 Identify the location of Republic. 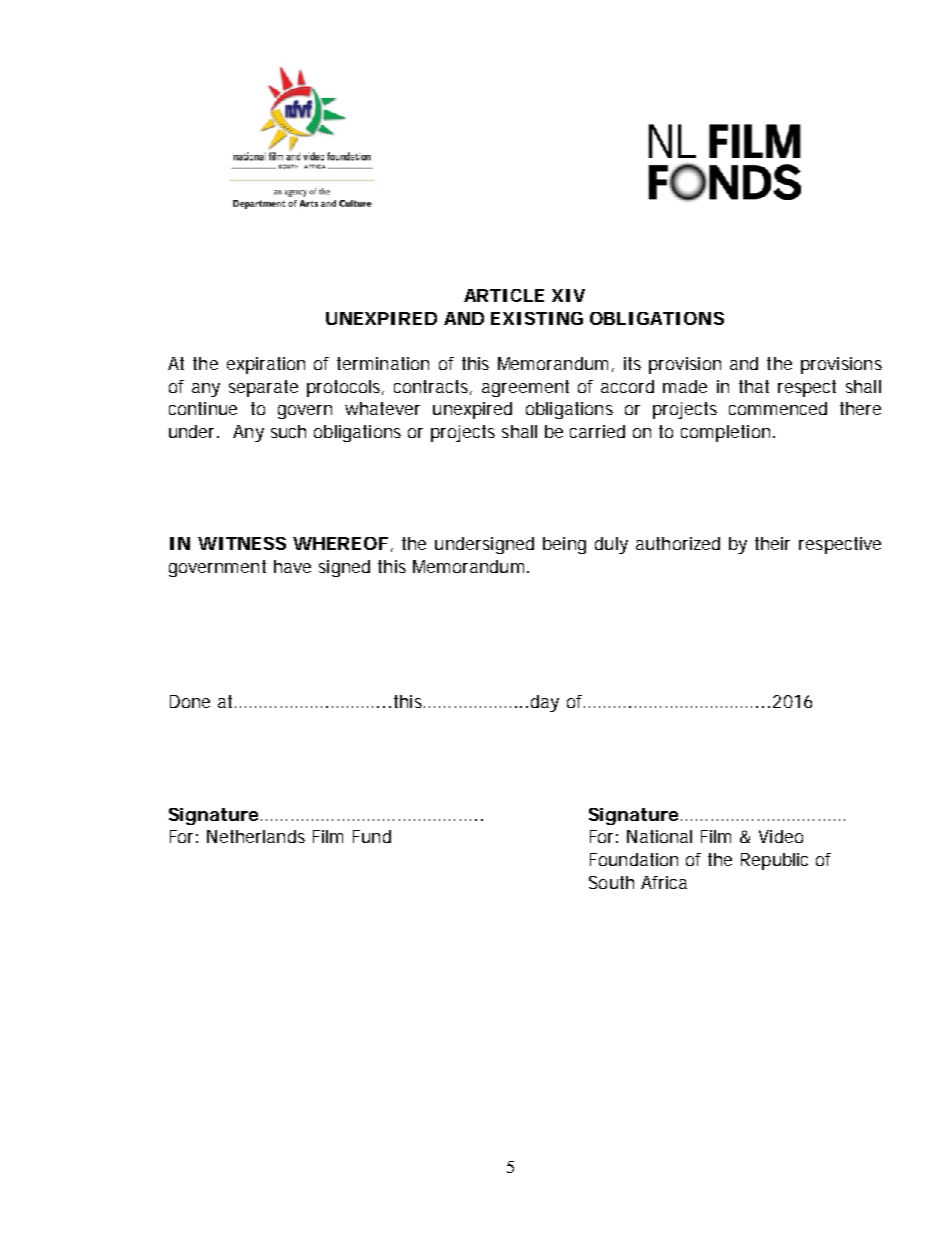
(774, 861).
